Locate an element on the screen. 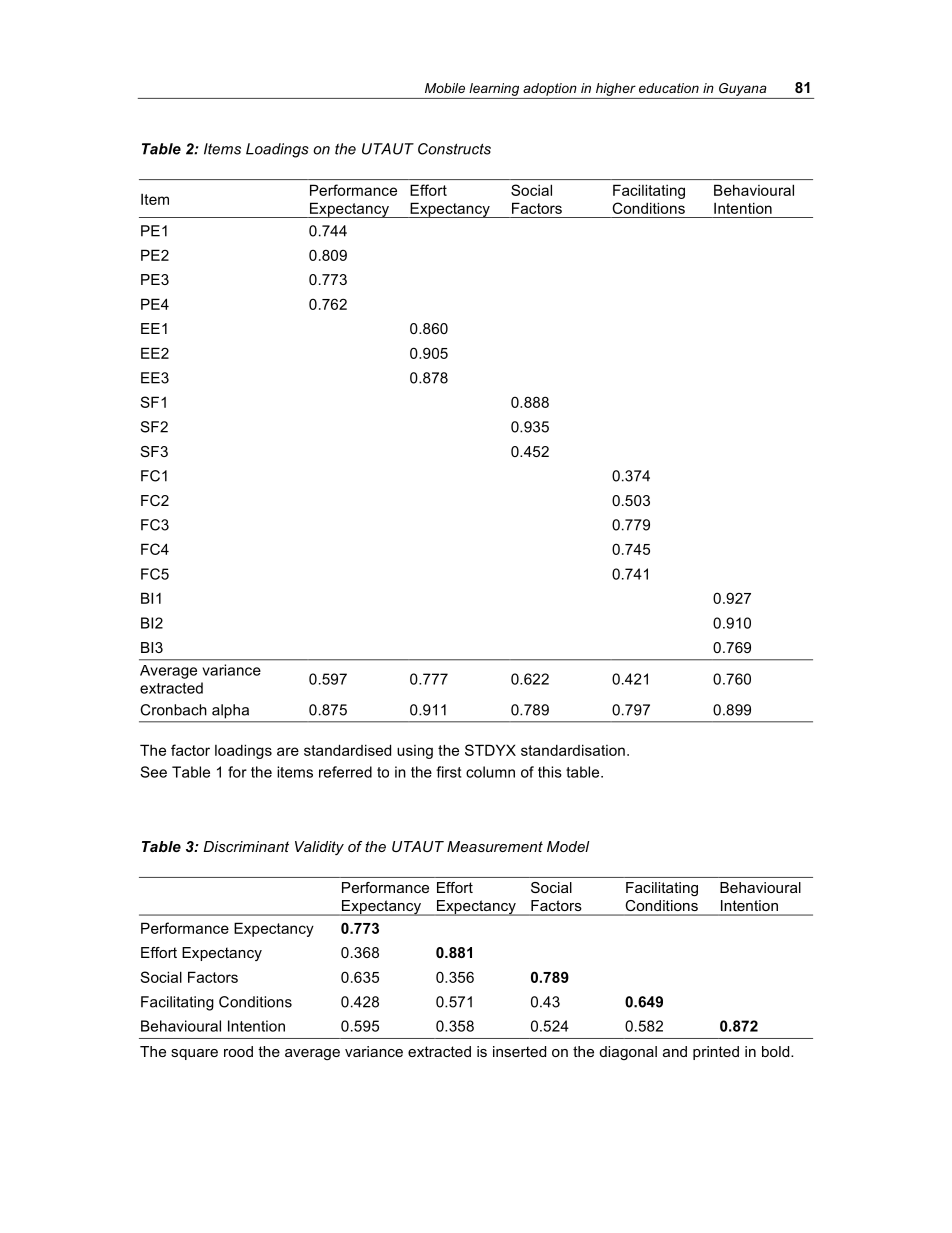  Constructs is located at coordinates (454, 149).
